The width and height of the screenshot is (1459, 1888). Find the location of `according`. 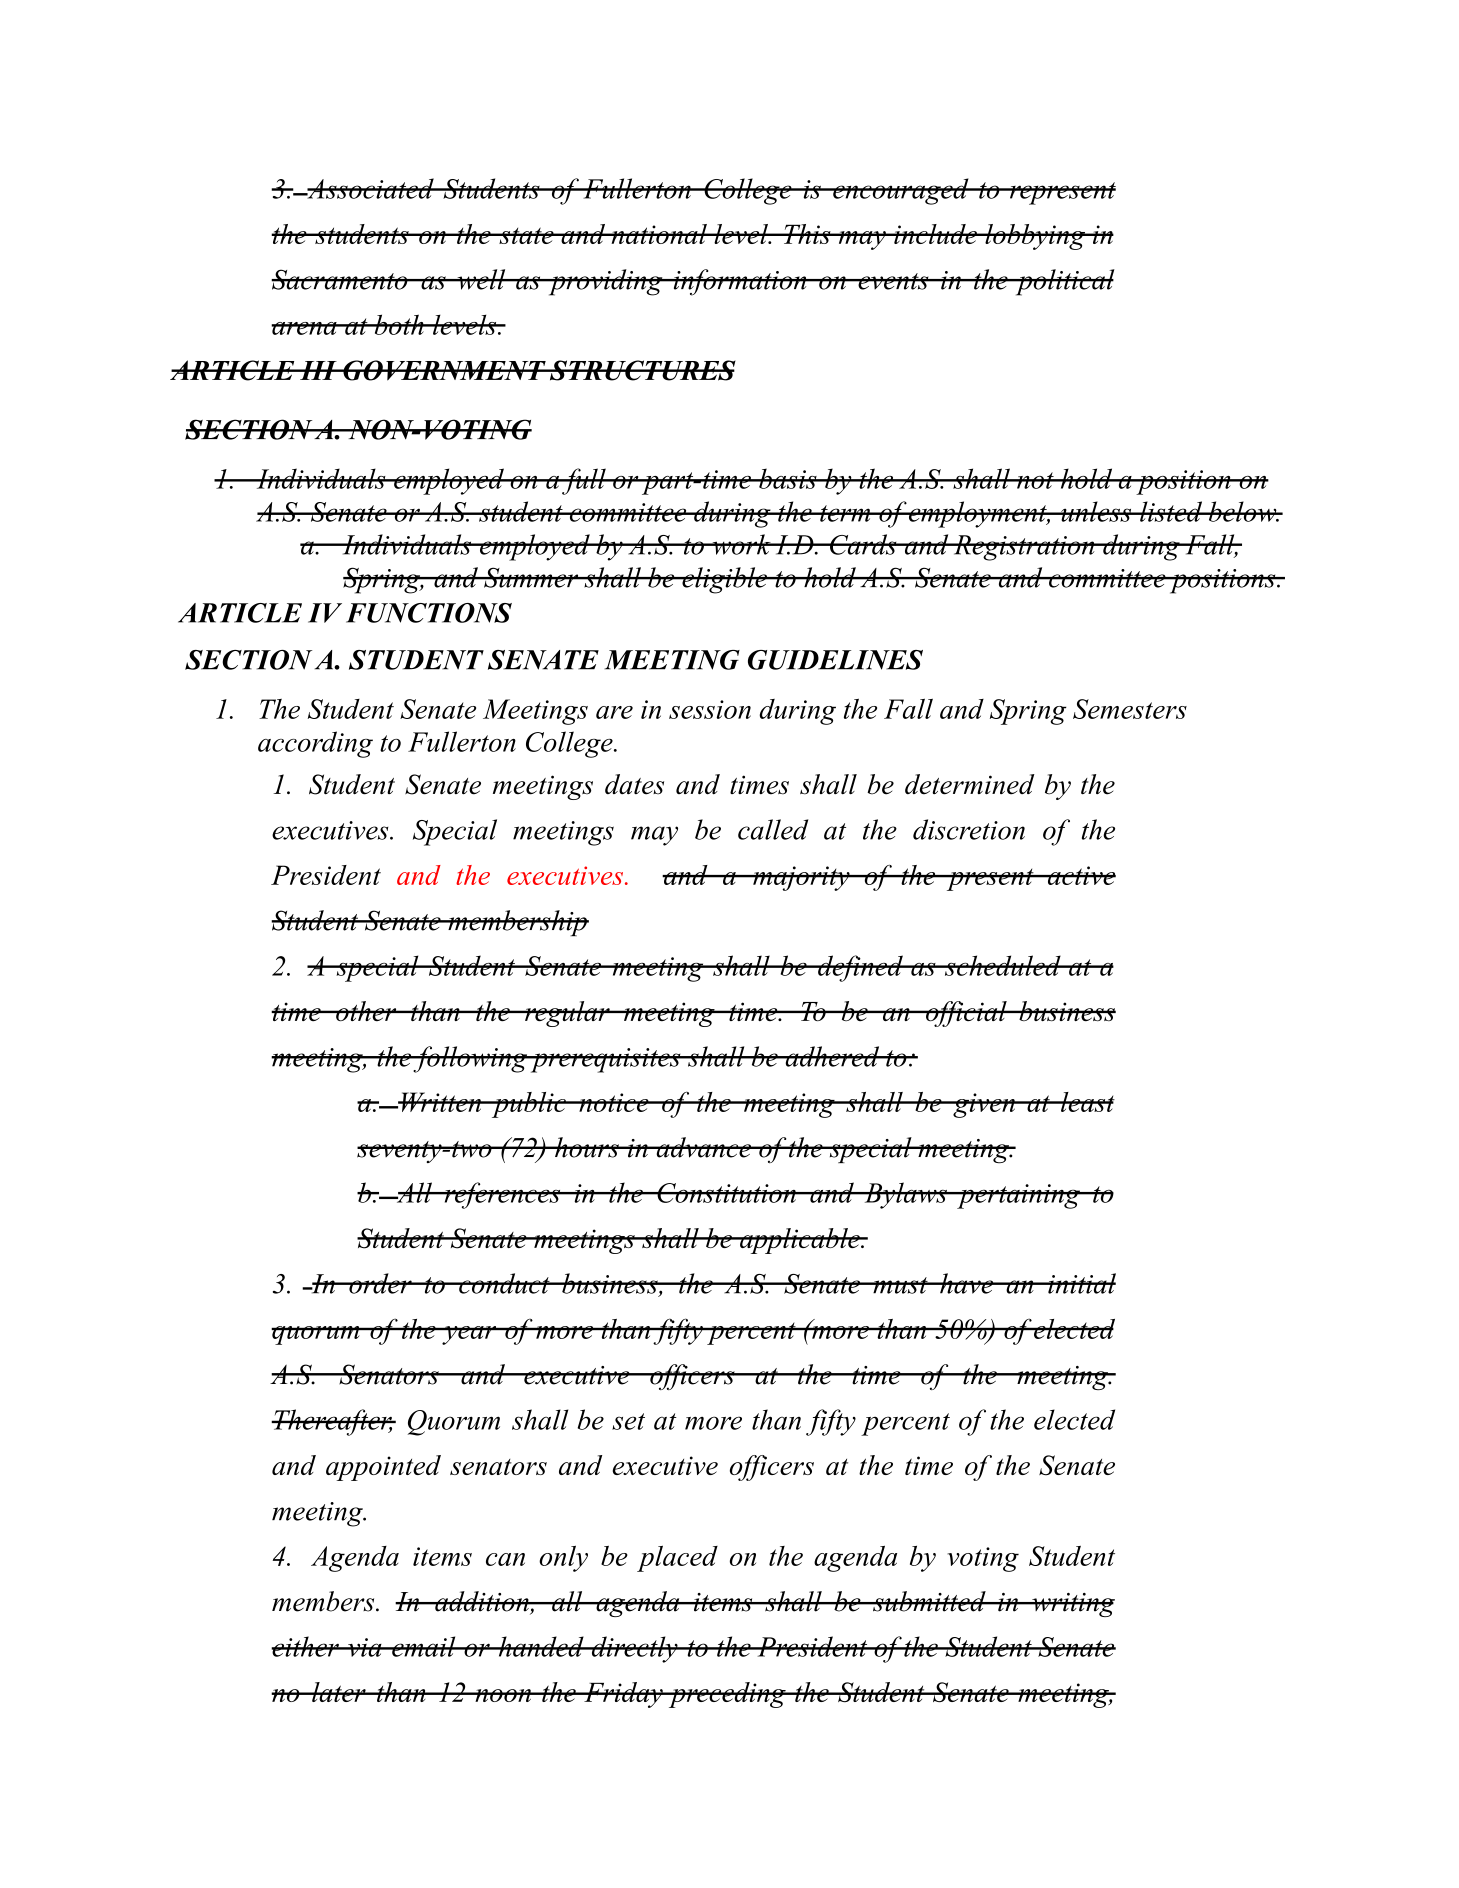

according is located at coordinates (315, 744).
